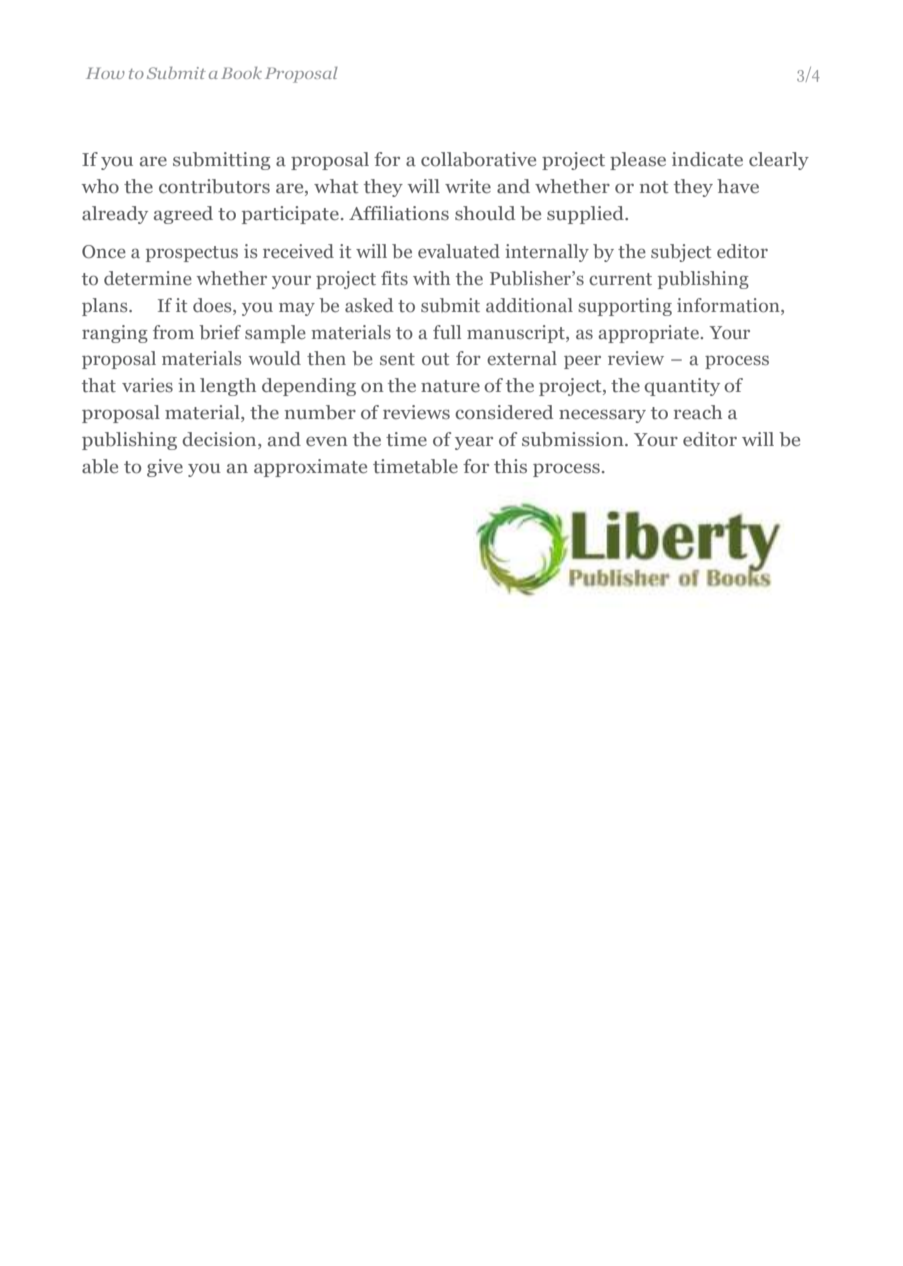 The height and width of the document is (1266, 903). What do you see at coordinates (105, 73) in the document?
I see `How` at bounding box center [105, 73].
